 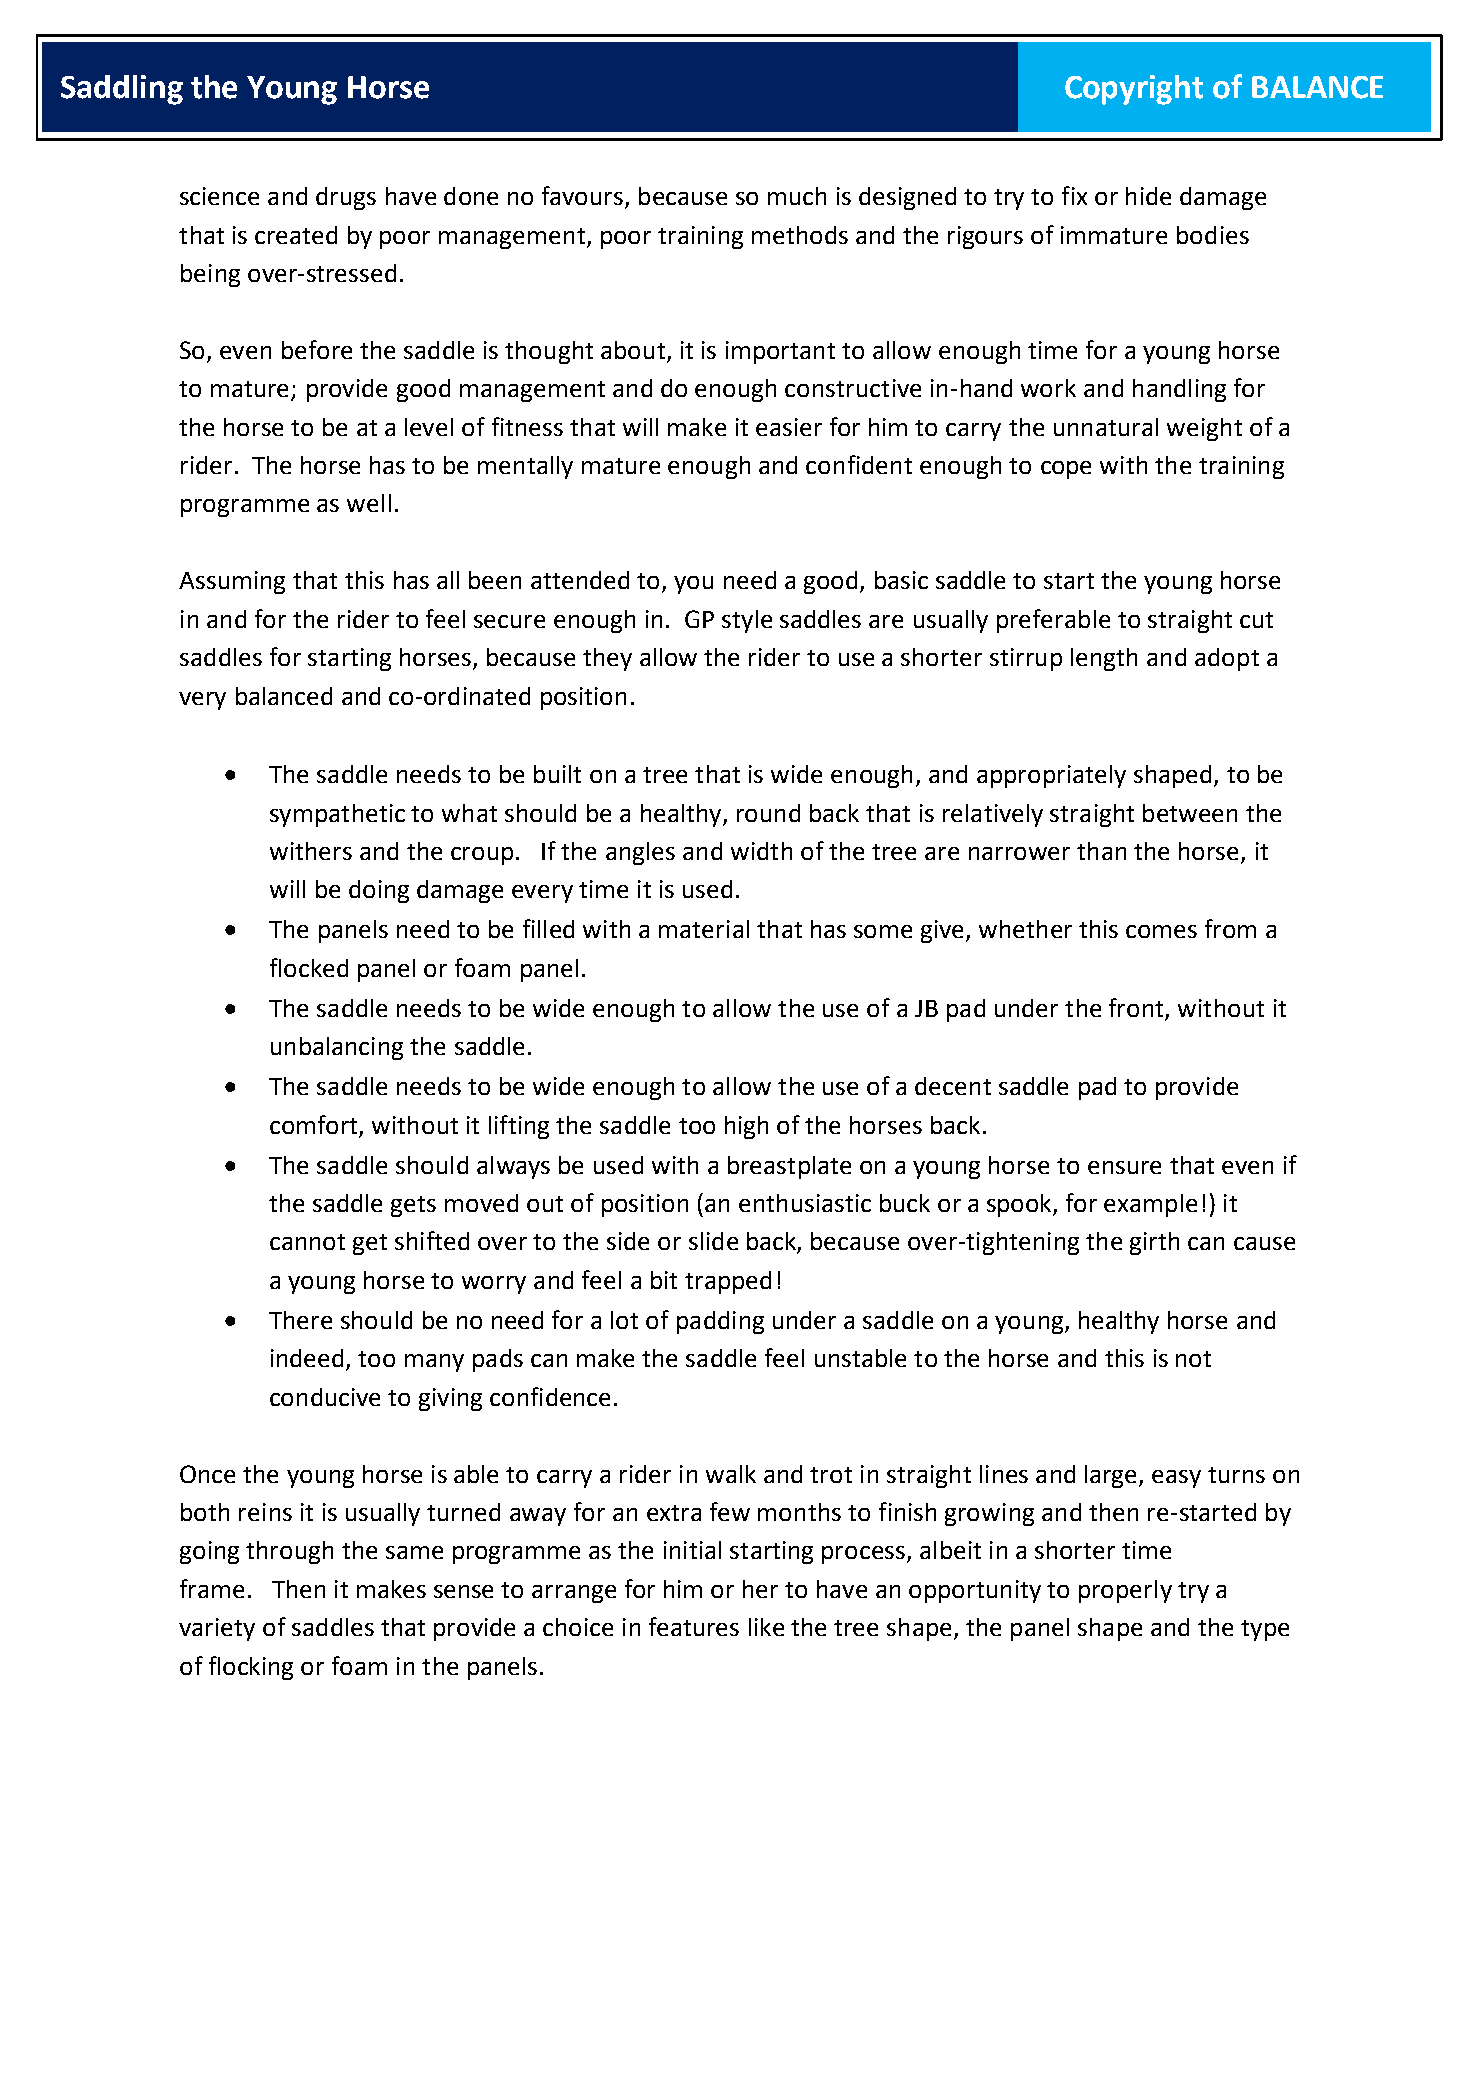 I want to click on Copyright, so click(x=1134, y=90).
